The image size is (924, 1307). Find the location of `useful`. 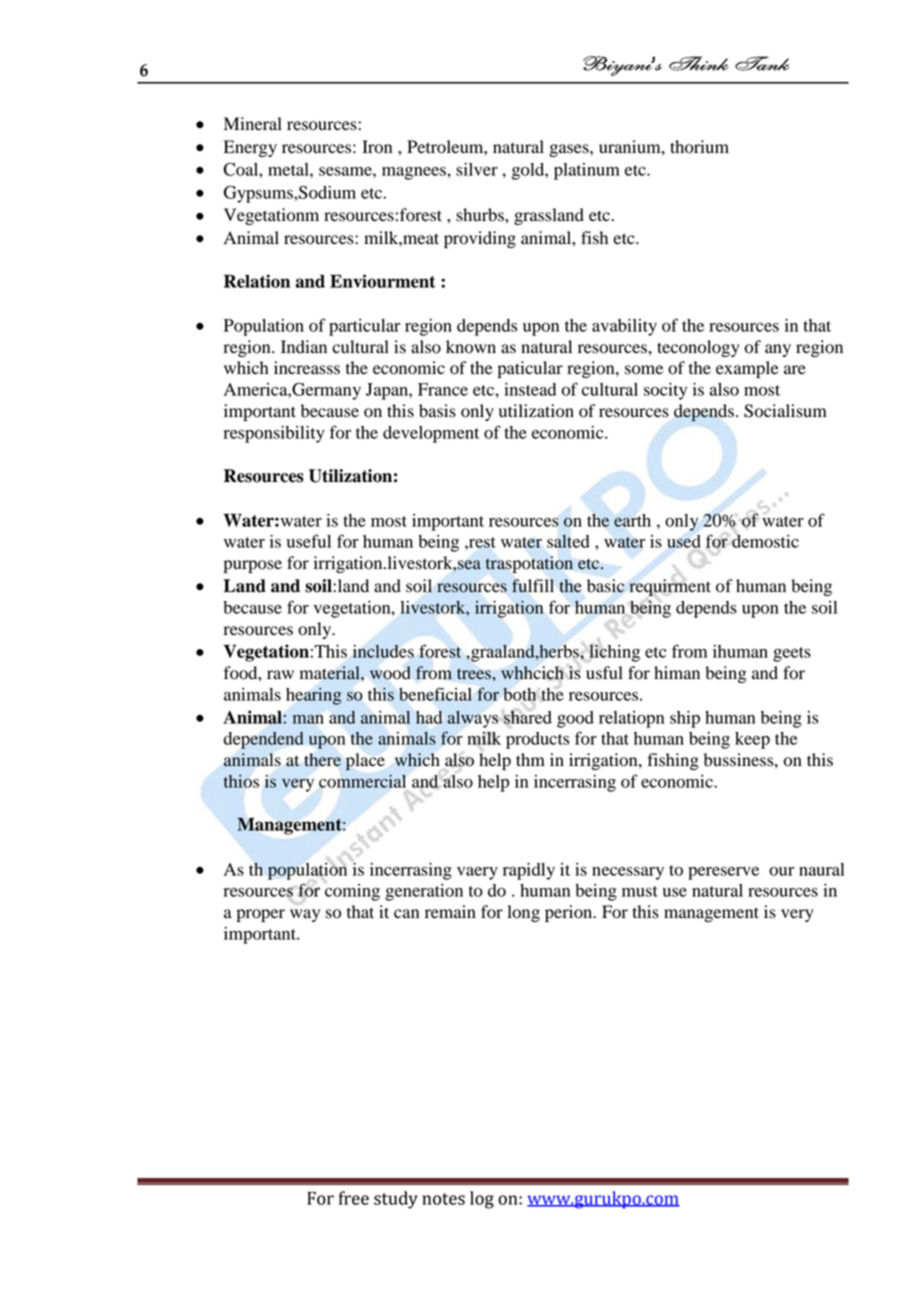

useful is located at coordinates (309, 541).
